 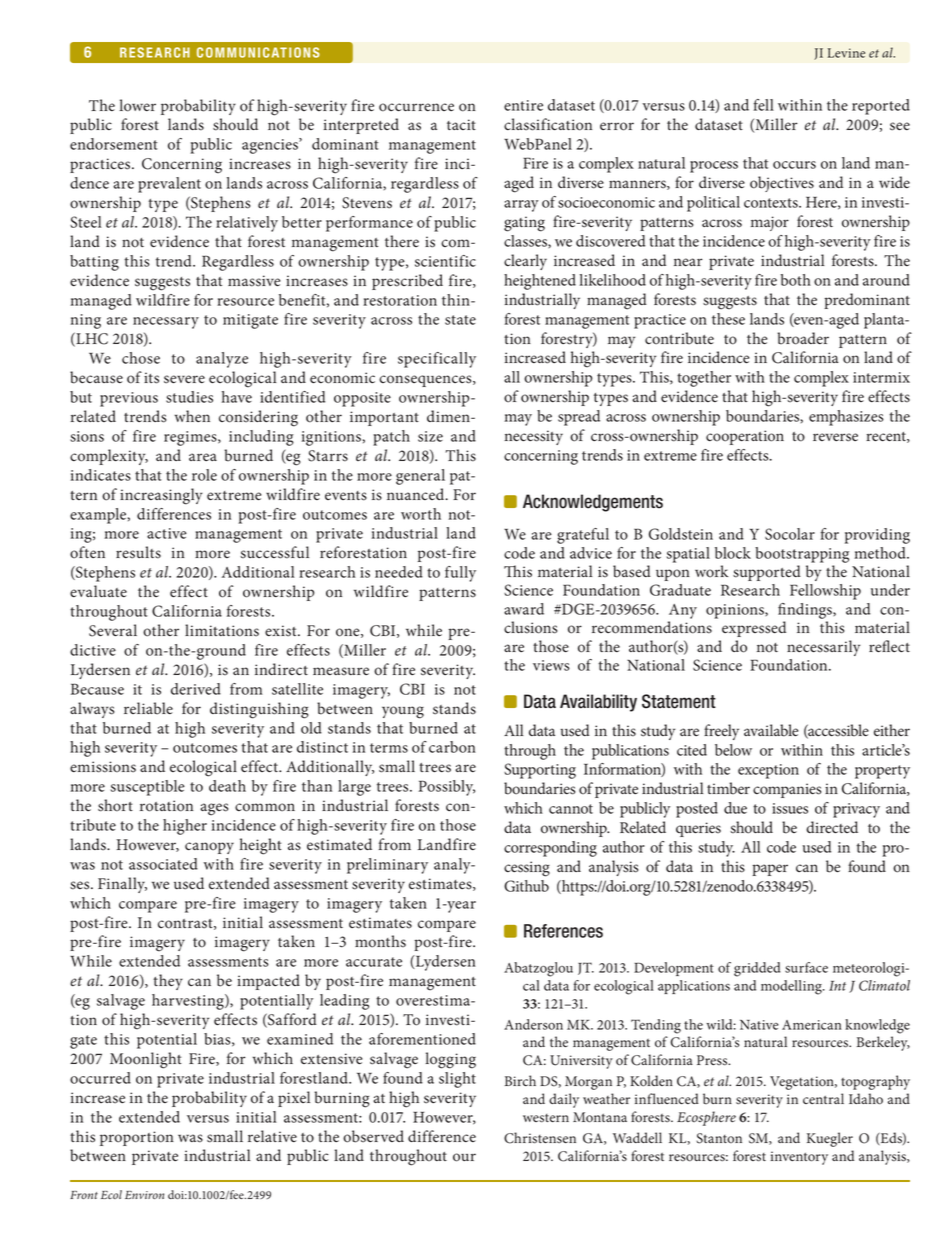 I want to click on inventory, so click(x=799, y=1158).
